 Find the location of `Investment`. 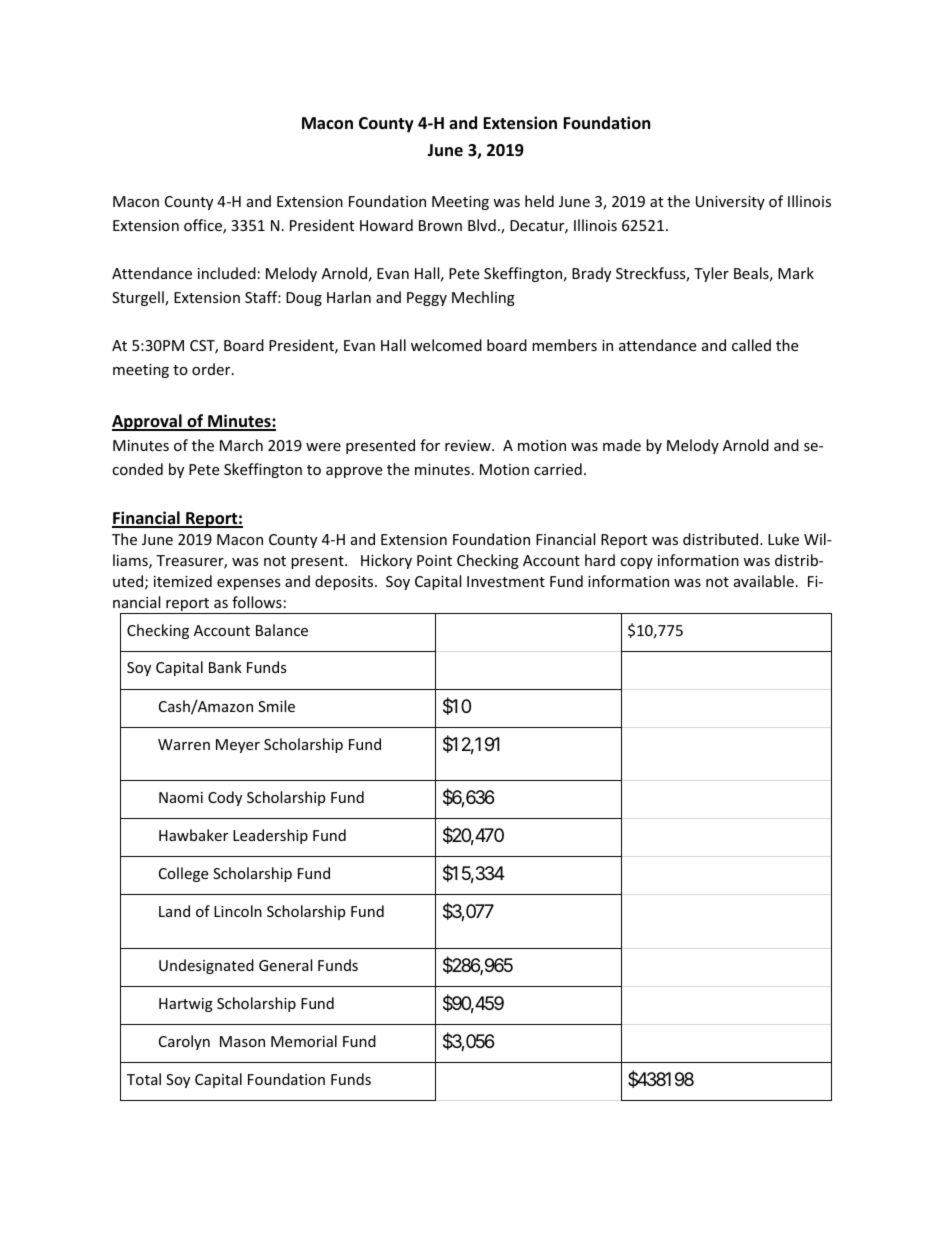

Investment is located at coordinates (506, 581).
